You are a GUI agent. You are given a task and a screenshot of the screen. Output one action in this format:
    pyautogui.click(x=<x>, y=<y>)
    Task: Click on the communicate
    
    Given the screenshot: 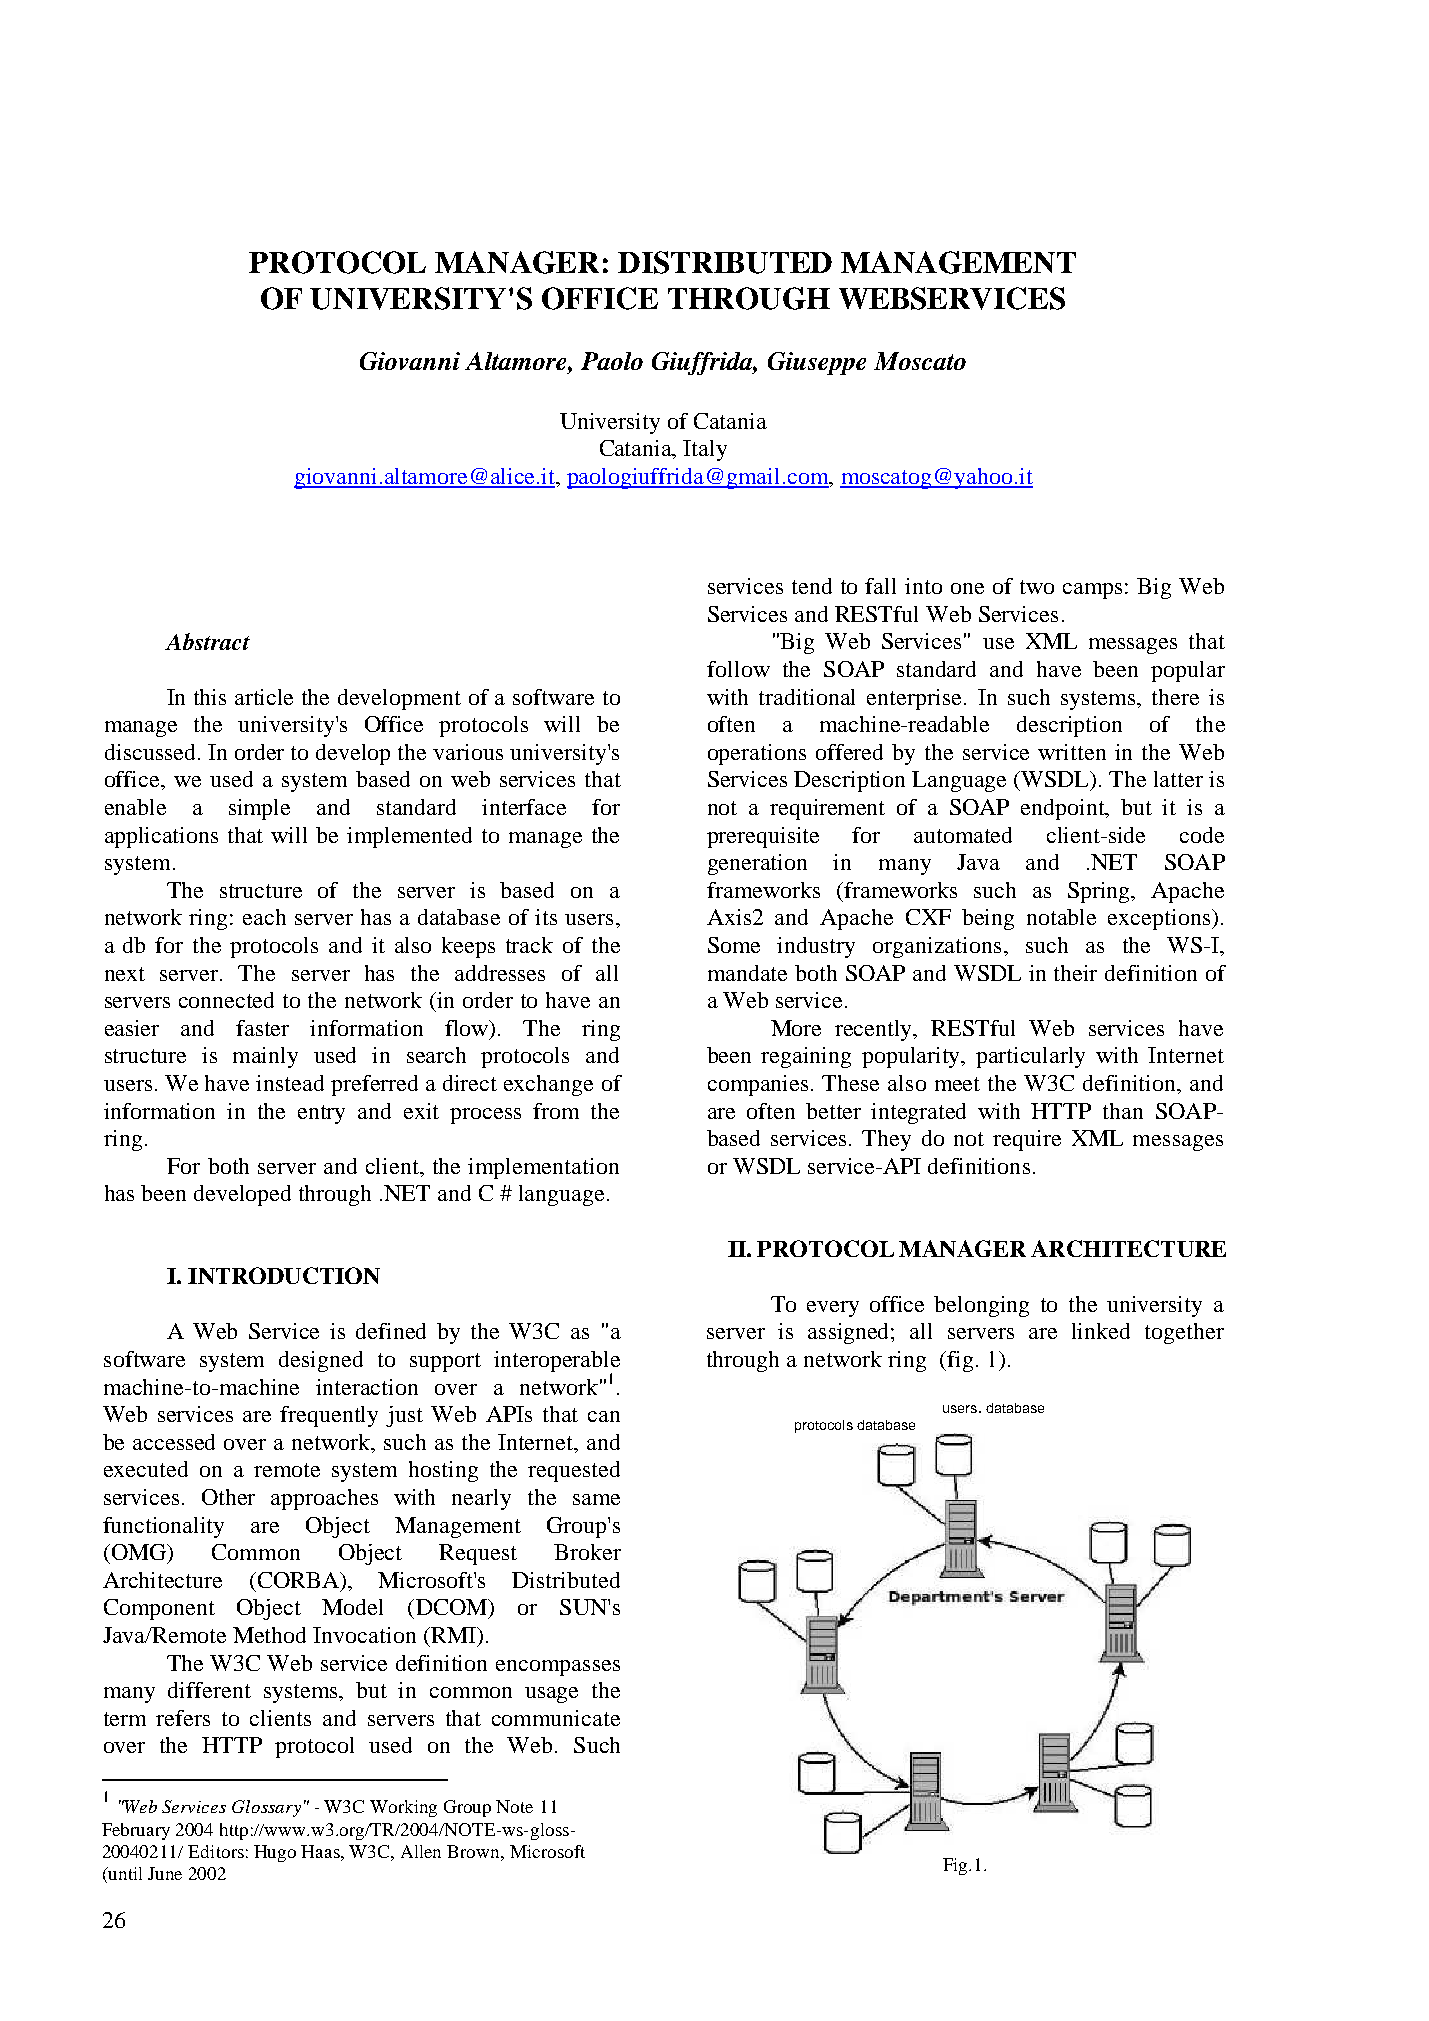 What is the action you would take?
    pyautogui.click(x=556, y=1718)
